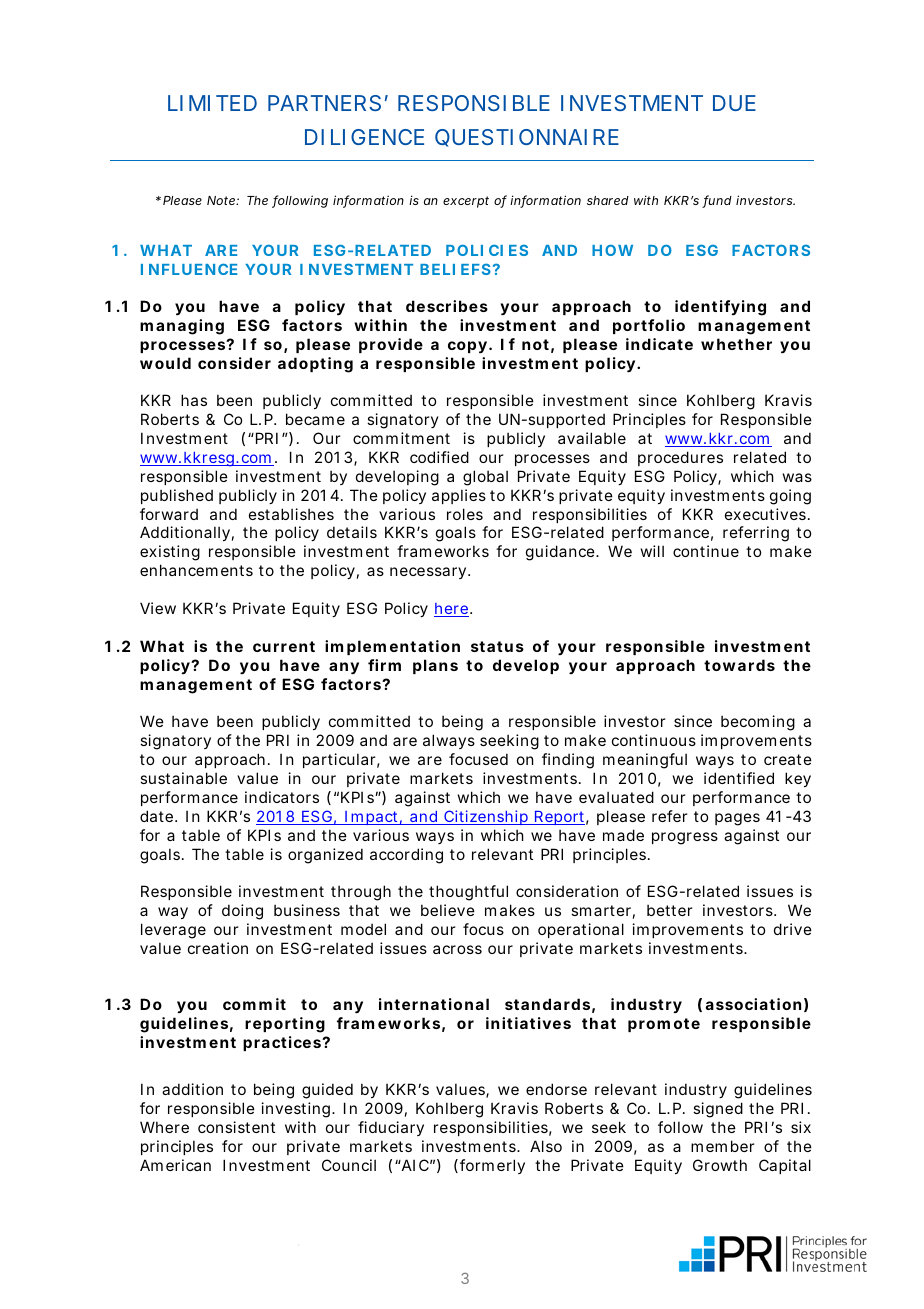 The height and width of the screenshot is (1309, 924). What do you see at coordinates (739, 665) in the screenshot?
I see `towards` at bounding box center [739, 665].
